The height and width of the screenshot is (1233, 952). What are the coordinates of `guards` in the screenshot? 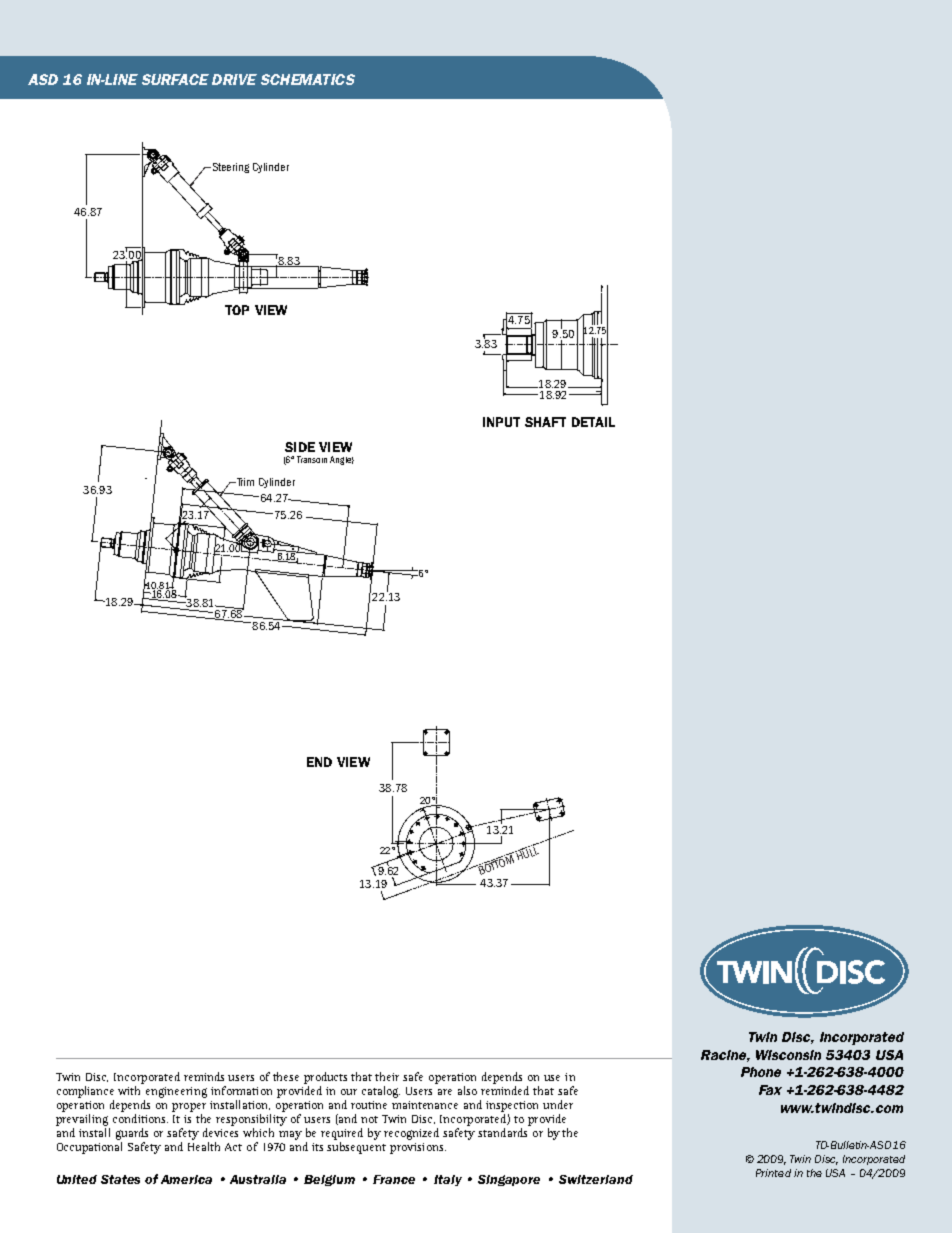 It's located at (132, 1134).
